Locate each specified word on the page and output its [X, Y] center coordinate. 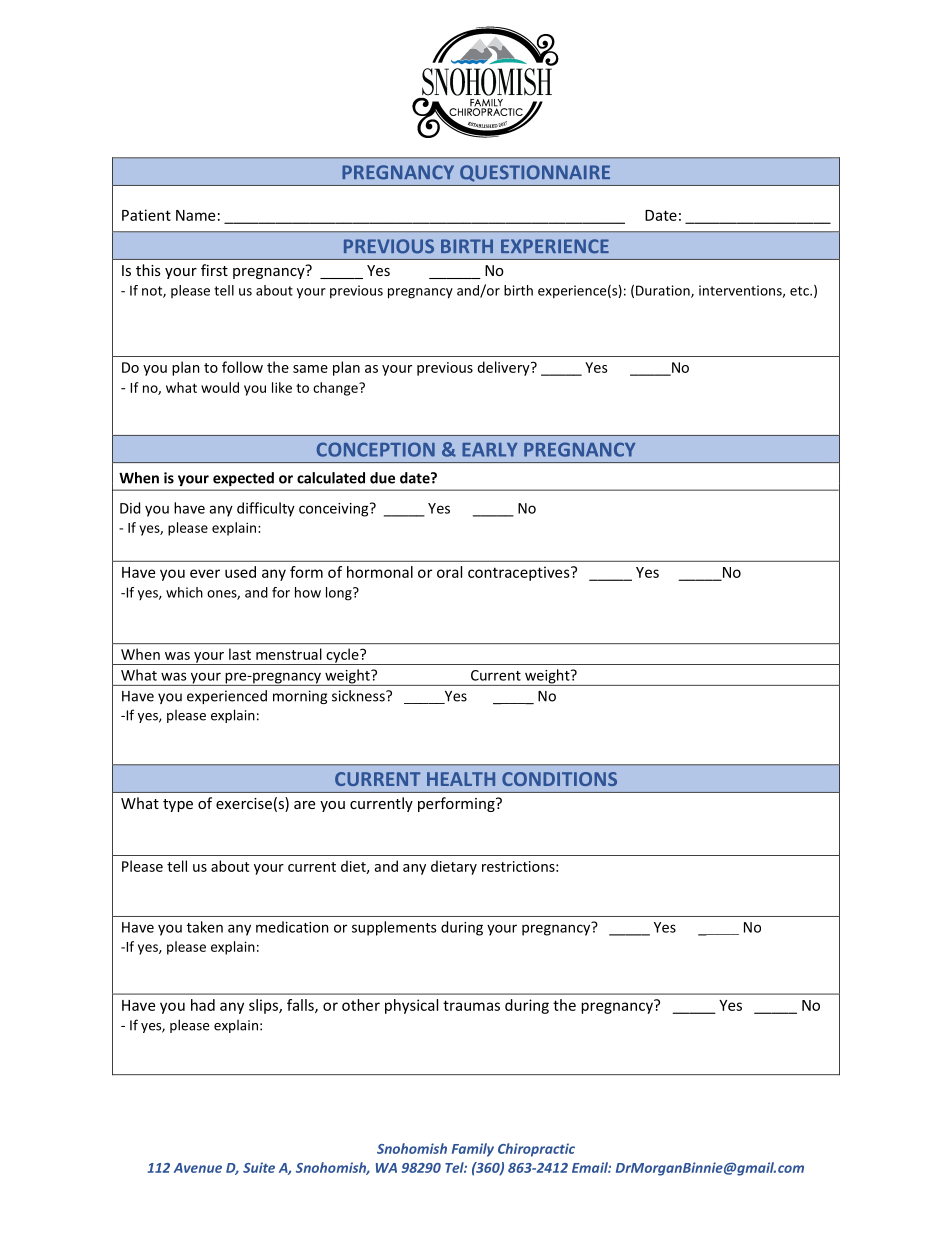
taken [205, 927]
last [240, 654]
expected [243, 479]
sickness [359, 696]
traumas [471, 1005]
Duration [664, 291]
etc [800, 291]
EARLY [490, 450]
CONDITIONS [559, 779]
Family [473, 1150]
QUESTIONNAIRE [535, 173]
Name [195, 215]
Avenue [198, 1168]
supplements [394, 928]
